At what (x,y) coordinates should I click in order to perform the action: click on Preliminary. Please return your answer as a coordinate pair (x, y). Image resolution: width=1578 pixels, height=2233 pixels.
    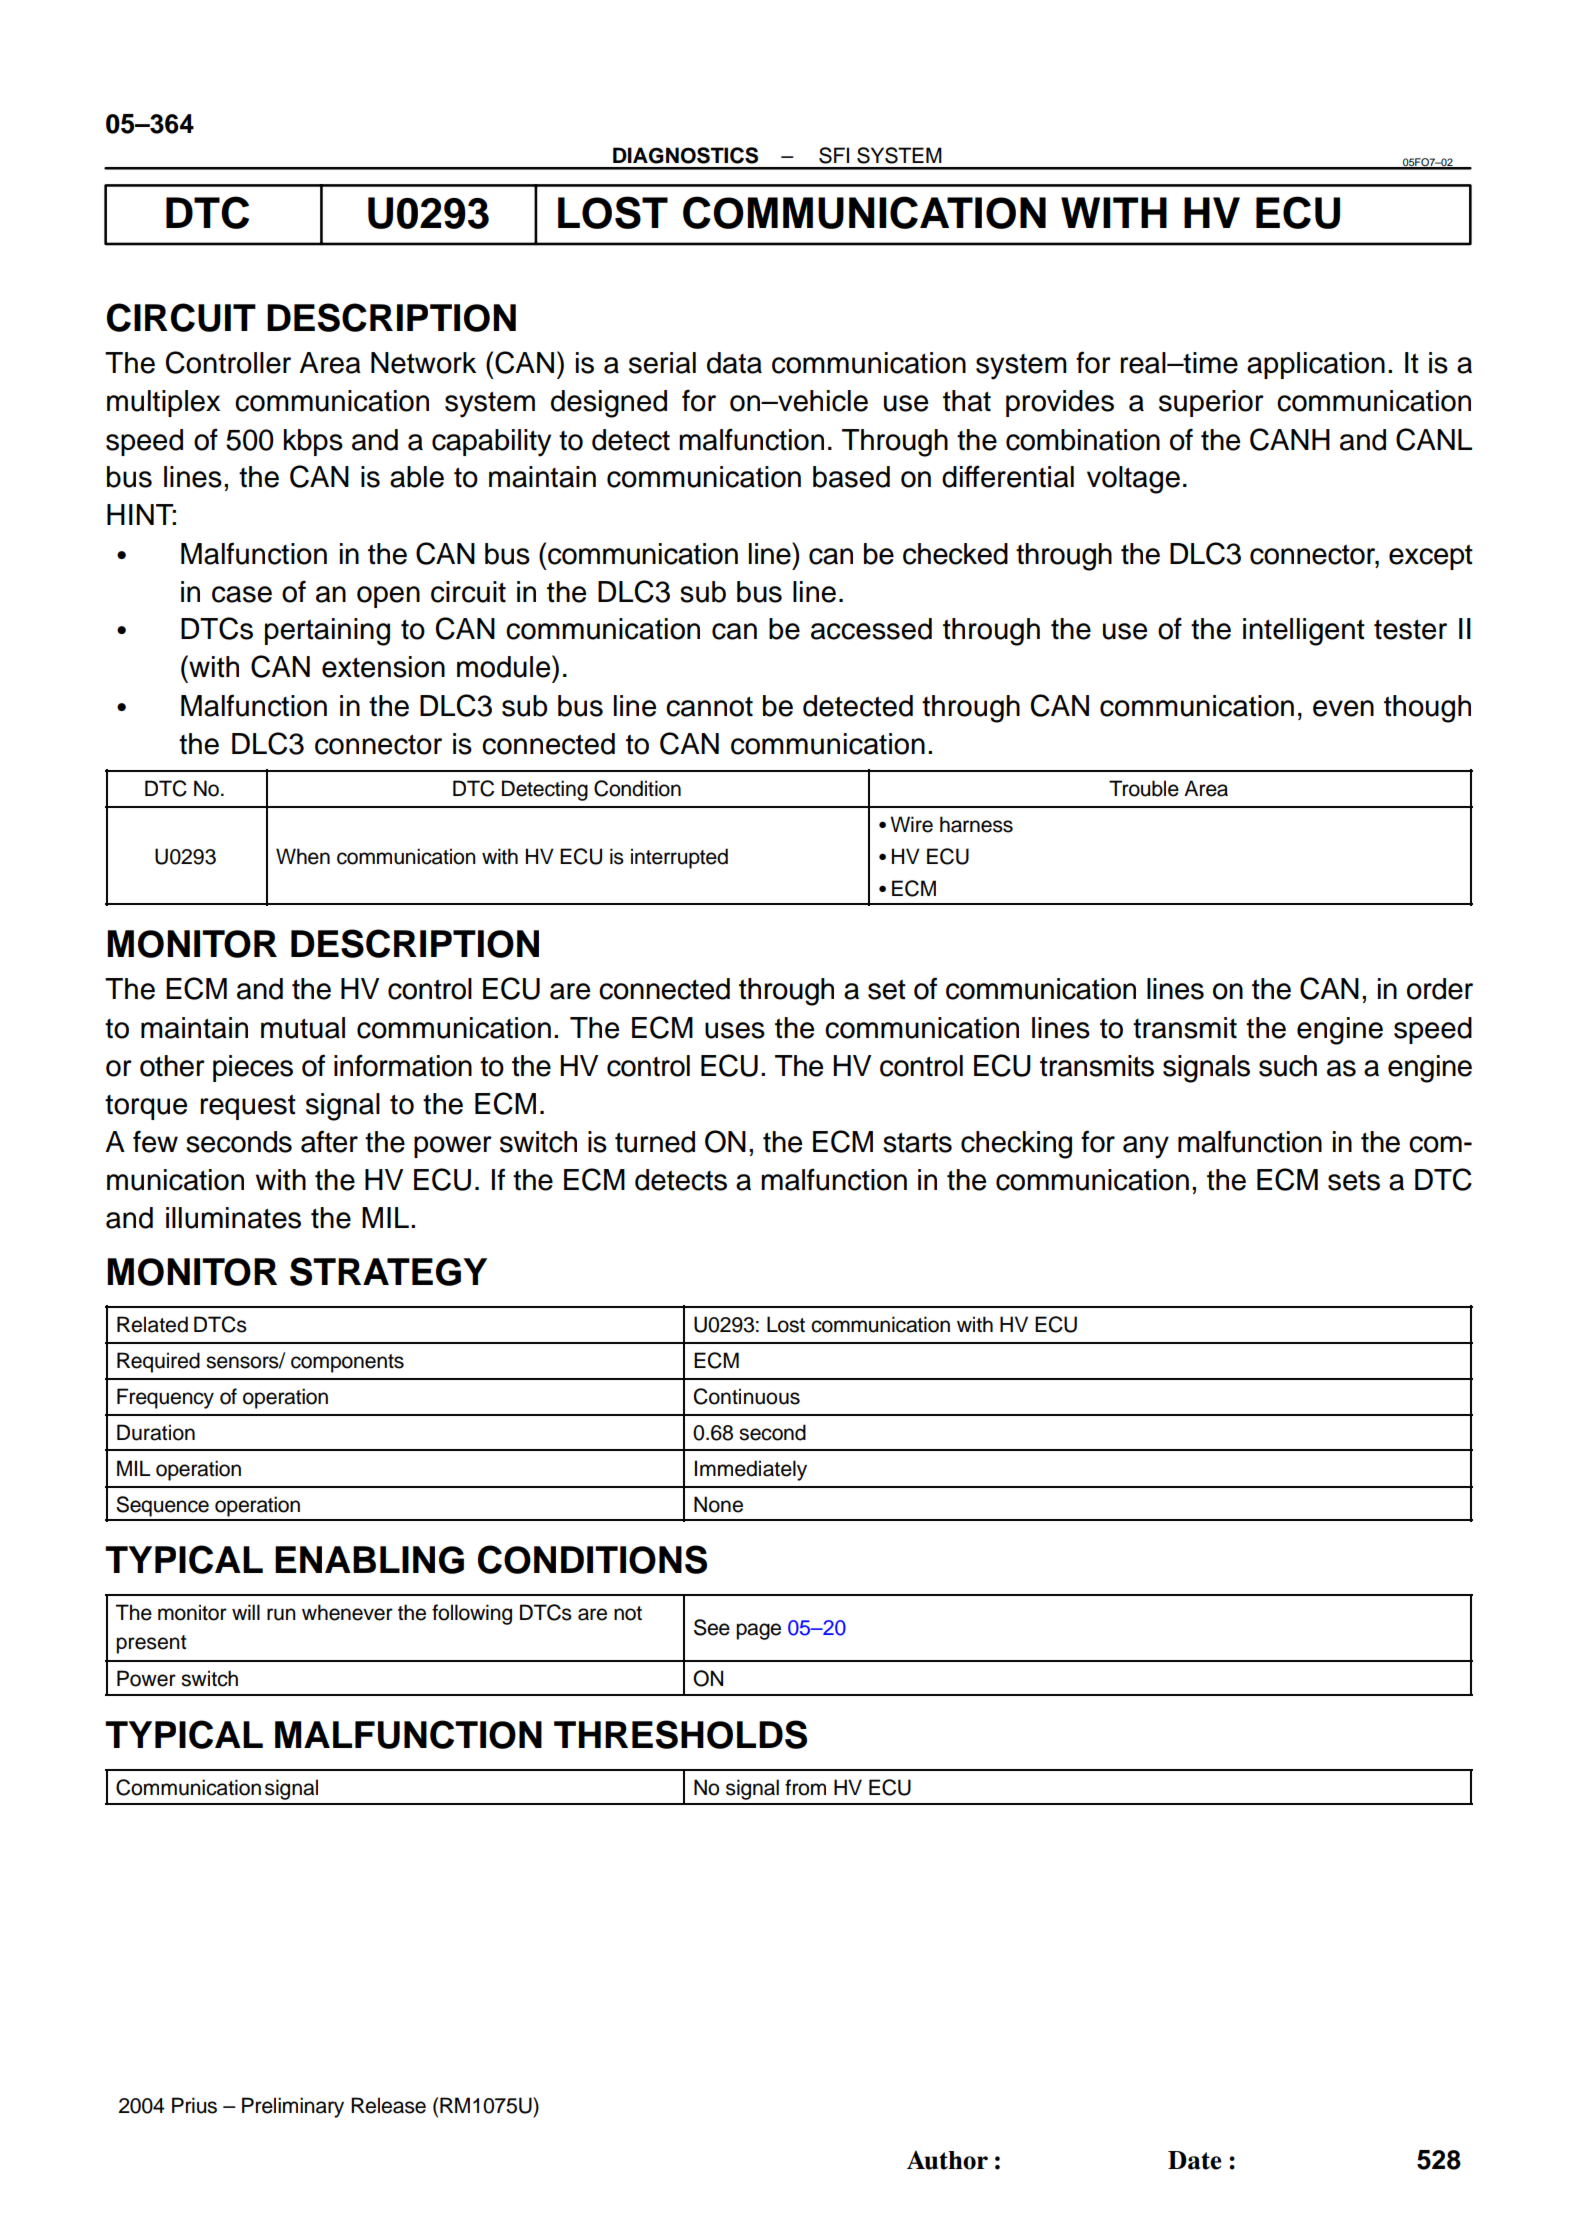
    Looking at the image, I should click on (293, 2107).
